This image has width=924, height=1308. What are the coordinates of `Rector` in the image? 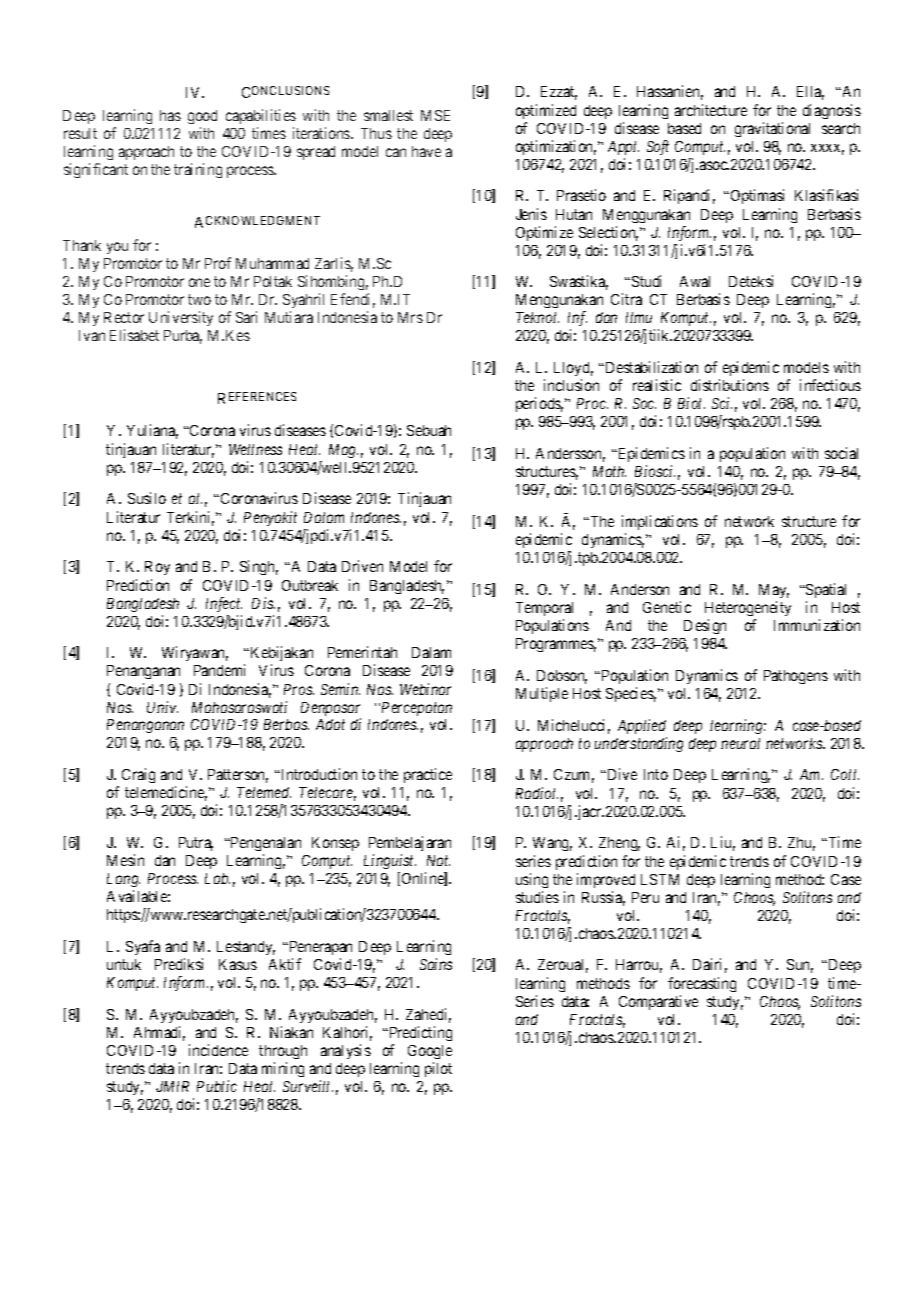 It's located at (124, 317).
